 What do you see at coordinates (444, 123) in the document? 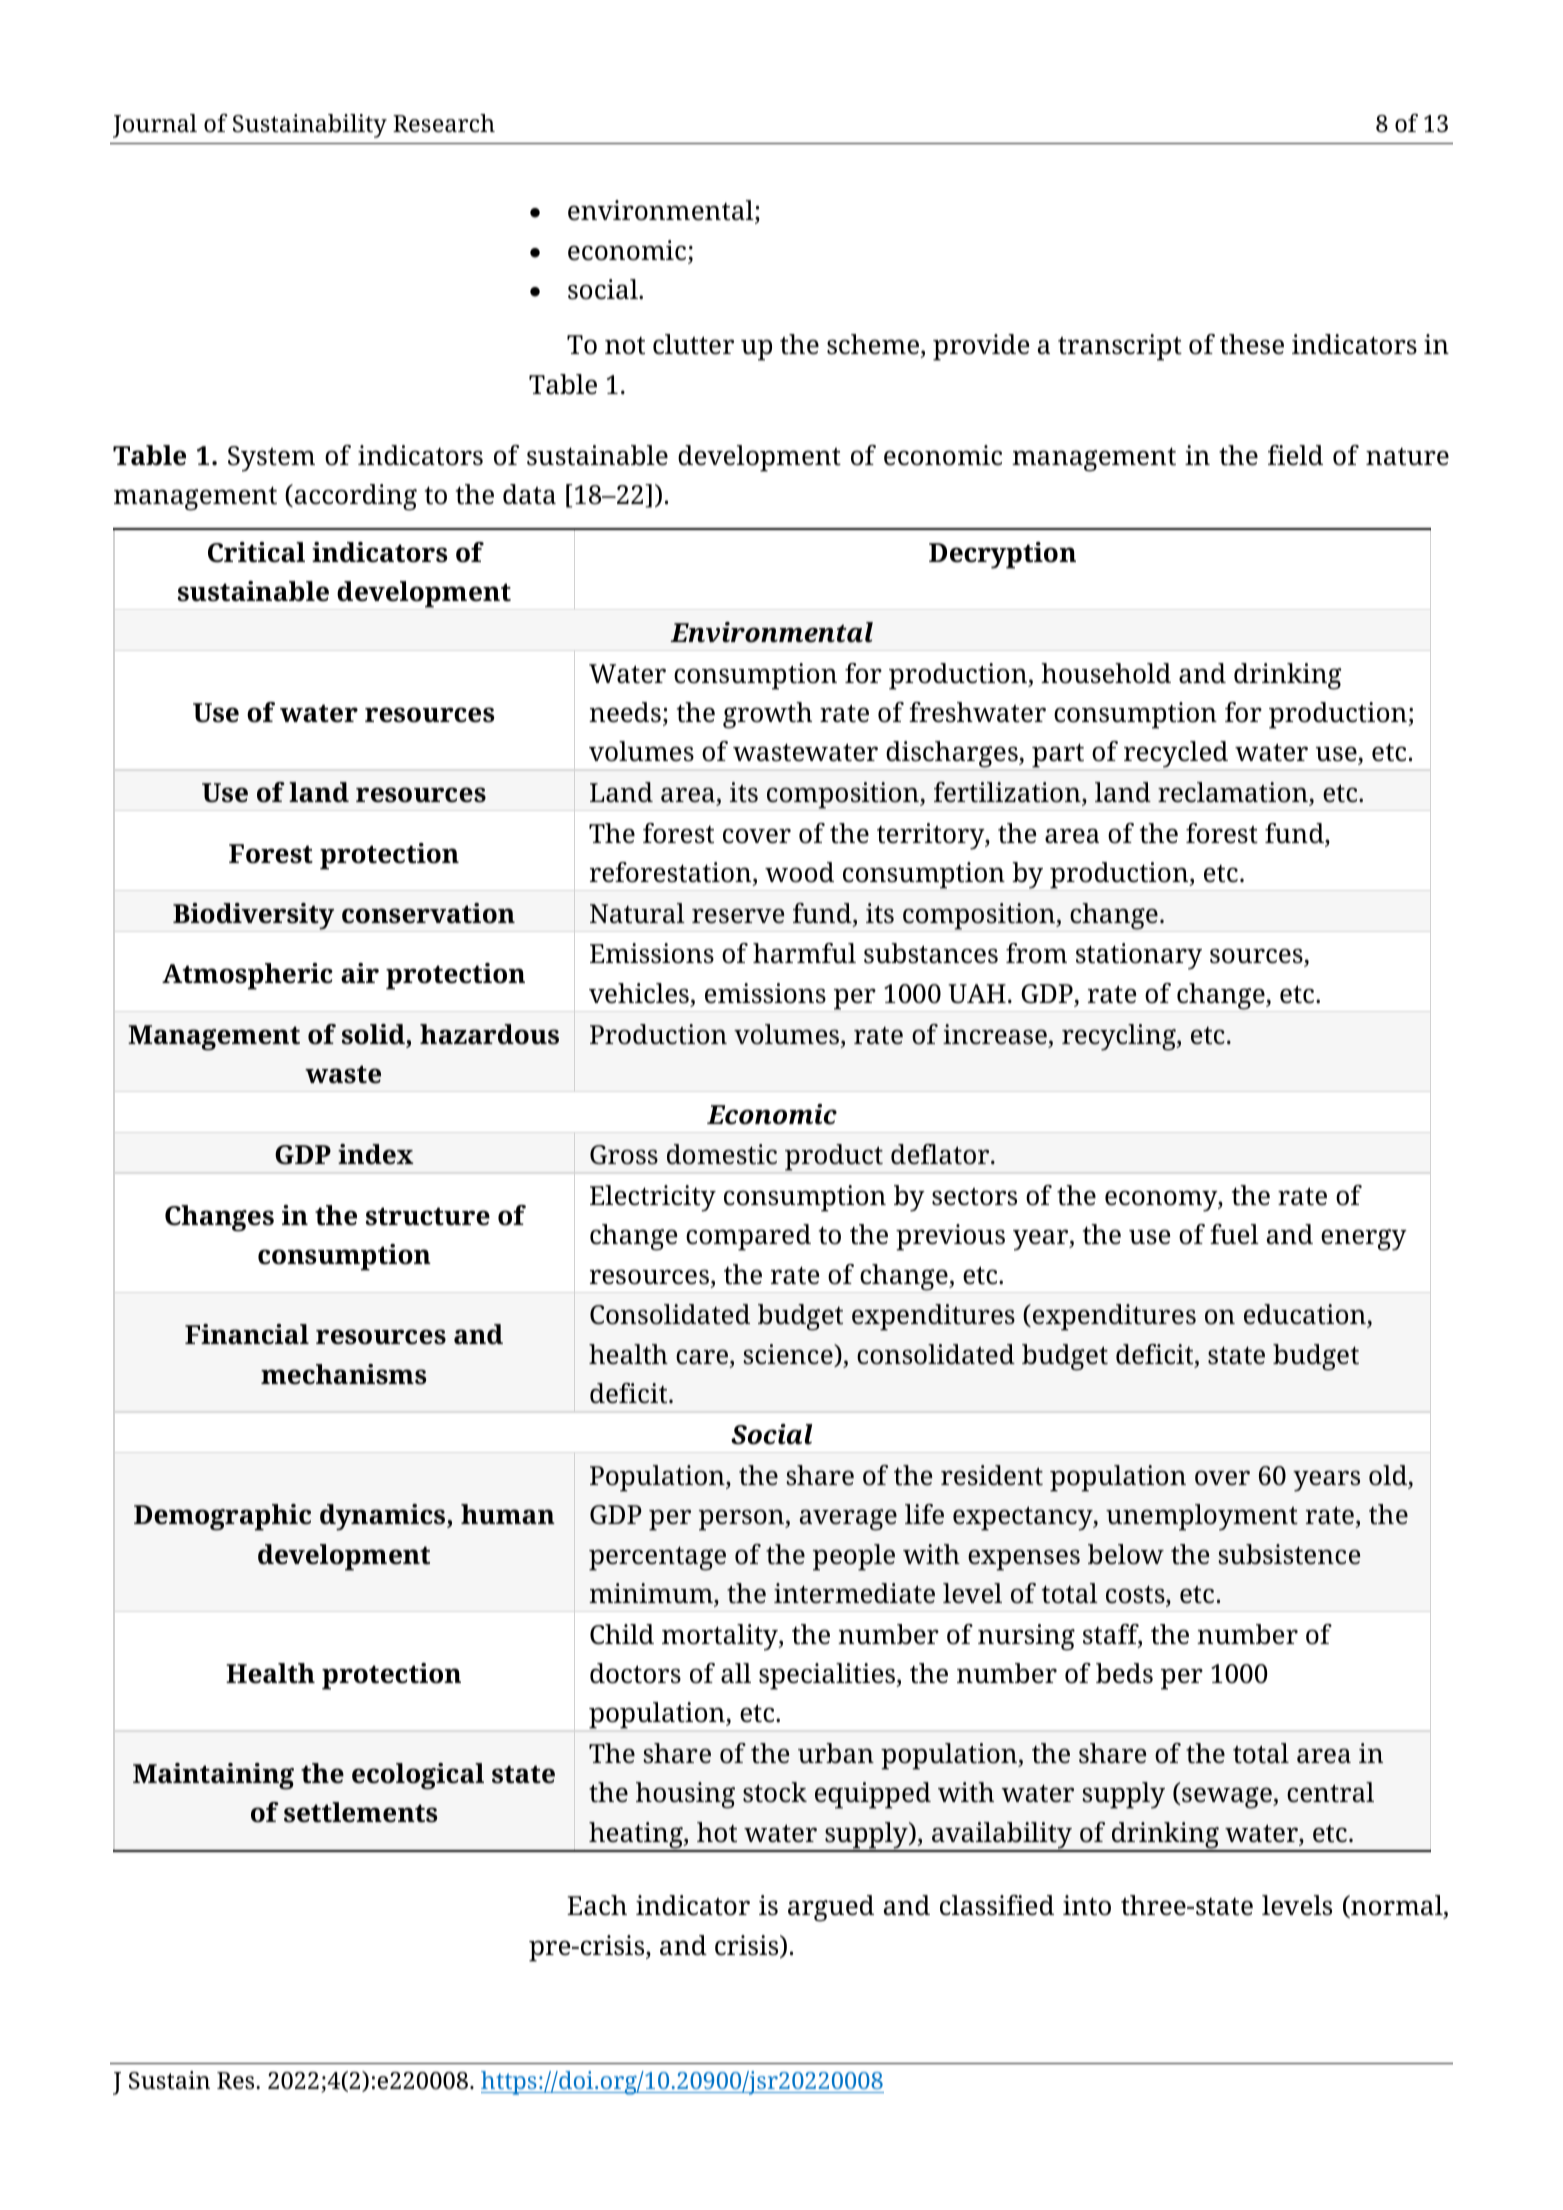
I see `Research` at bounding box center [444, 123].
